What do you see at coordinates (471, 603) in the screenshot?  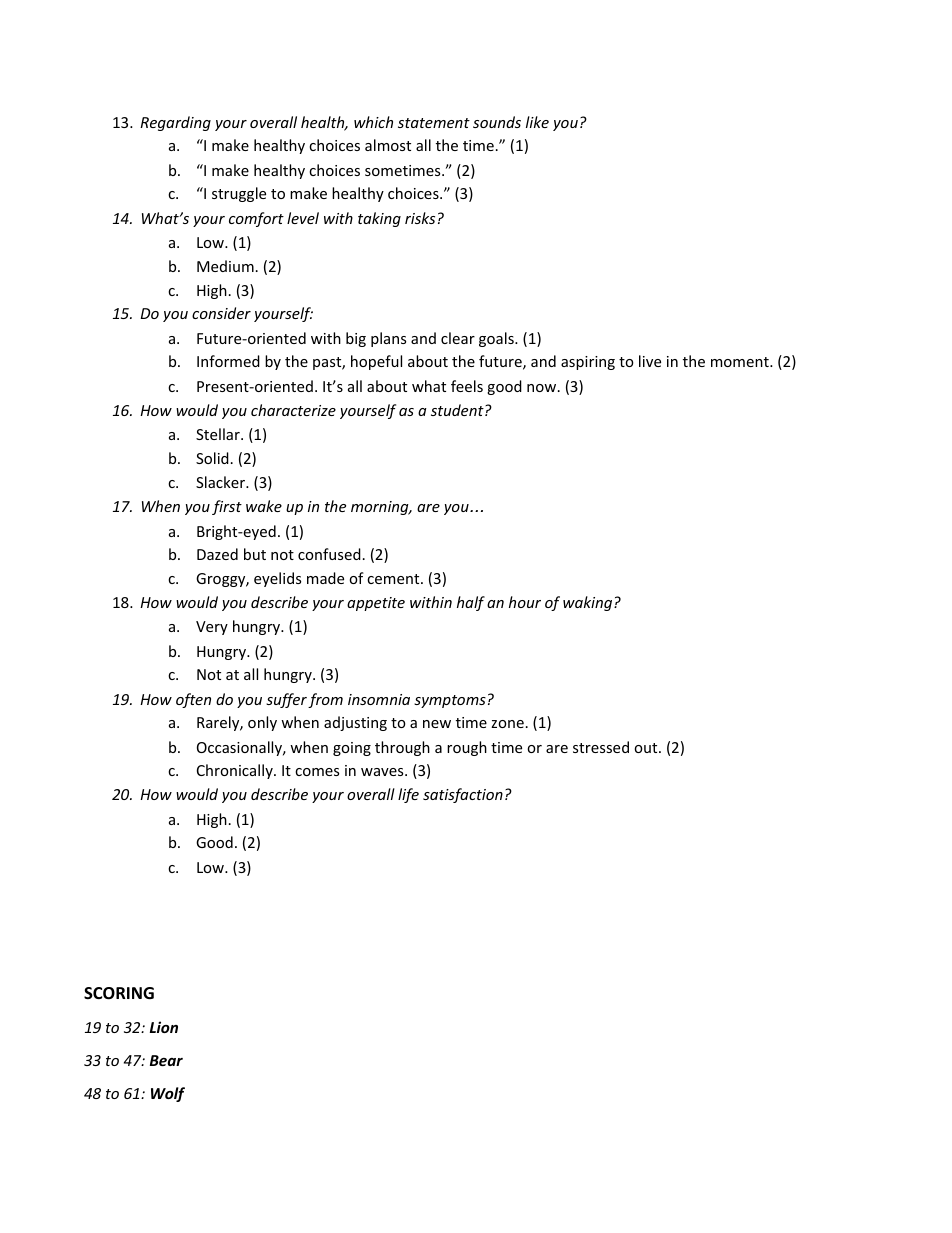 I see `half` at bounding box center [471, 603].
